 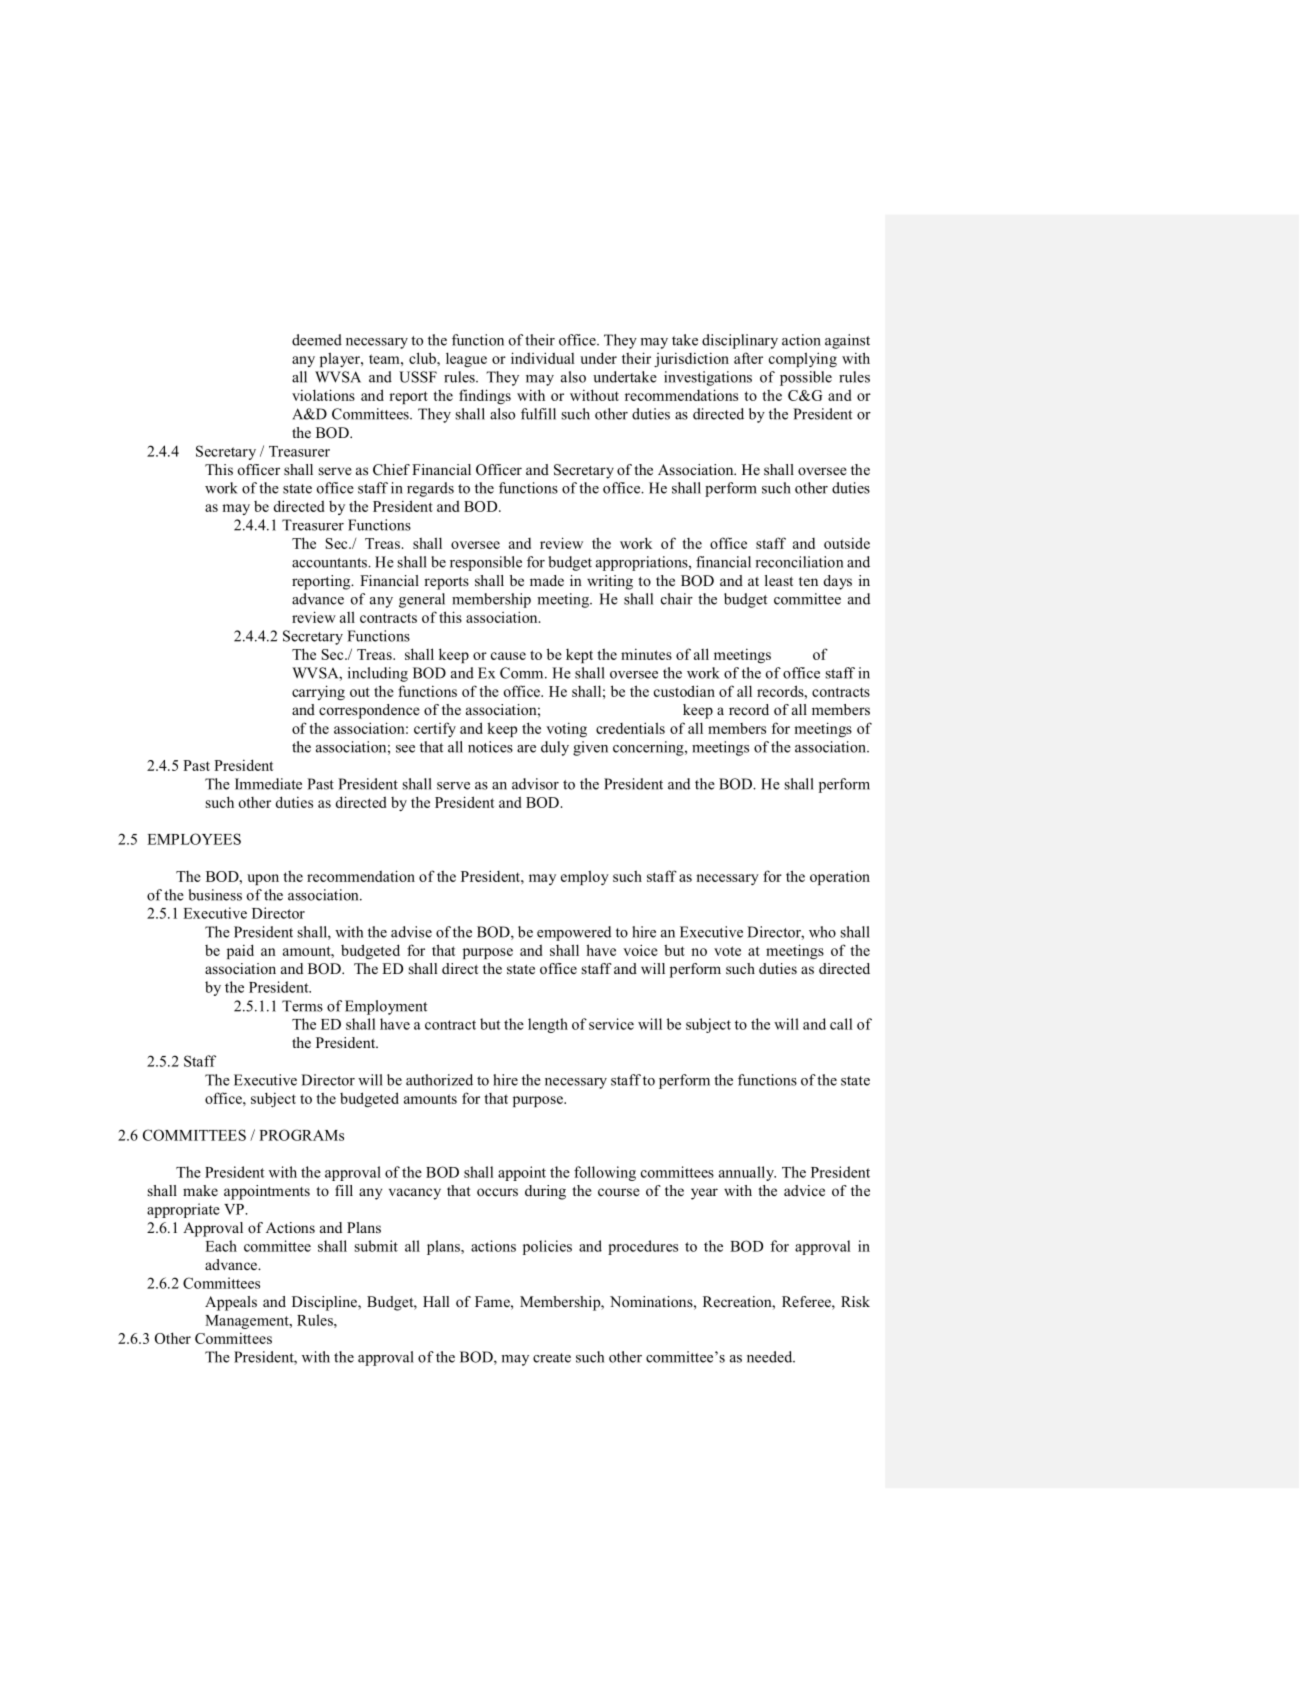 I want to click on empowered, so click(x=574, y=933).
